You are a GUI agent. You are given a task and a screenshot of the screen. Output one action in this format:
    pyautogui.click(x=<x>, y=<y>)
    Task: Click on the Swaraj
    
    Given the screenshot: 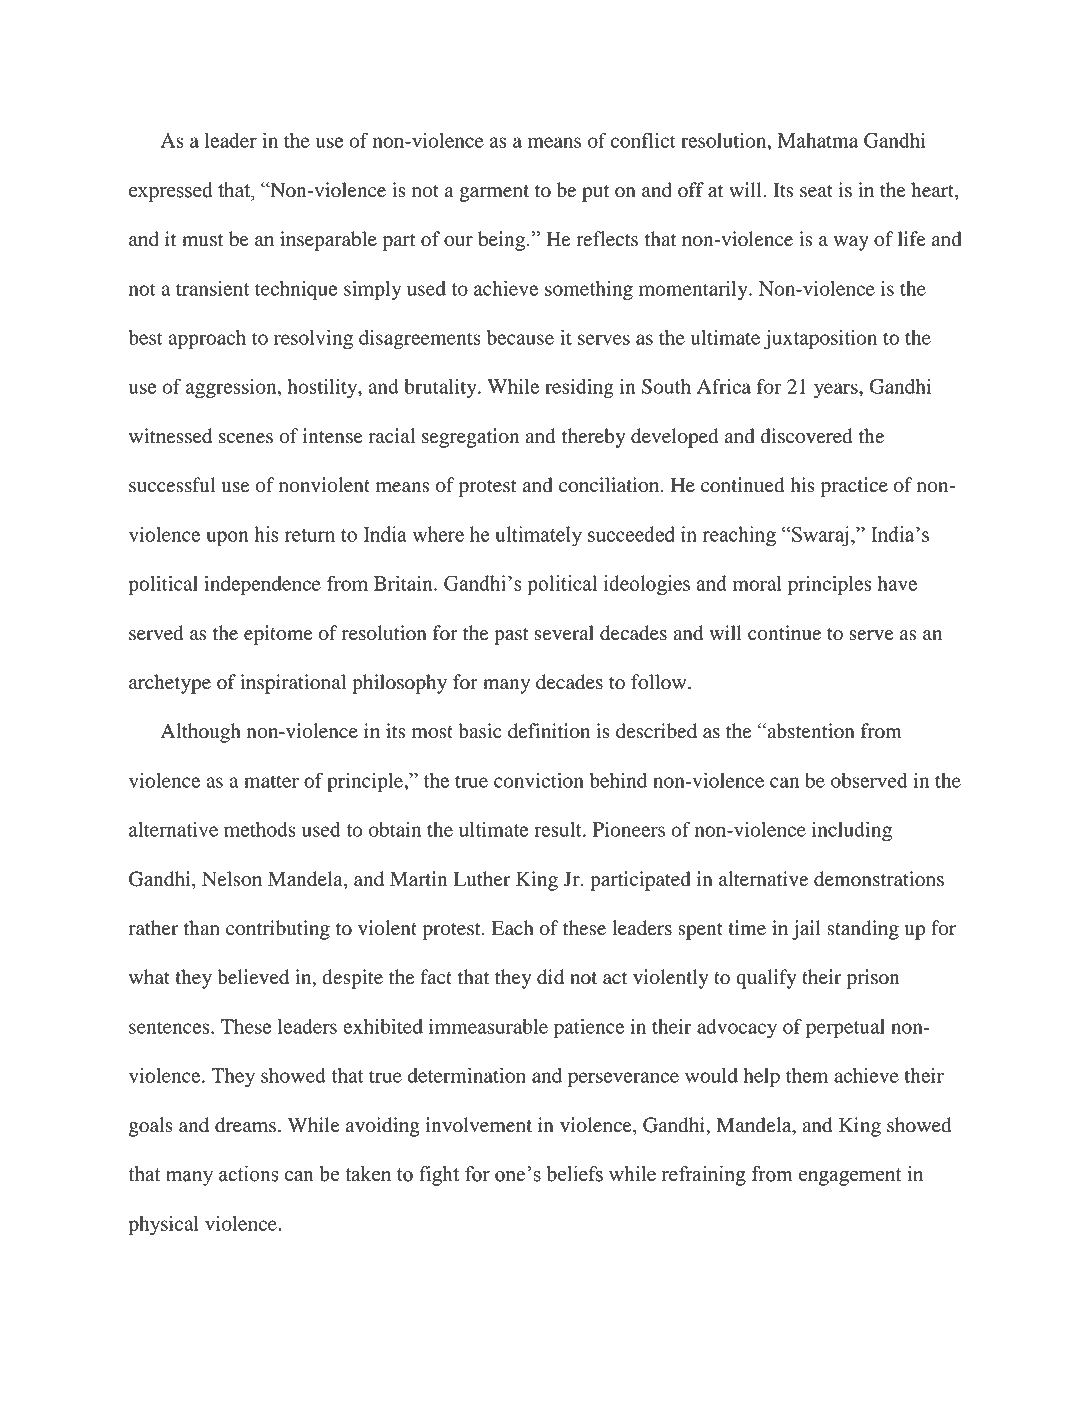 What is the action you would take?
    pyautogui.click(x=819, y=536)
